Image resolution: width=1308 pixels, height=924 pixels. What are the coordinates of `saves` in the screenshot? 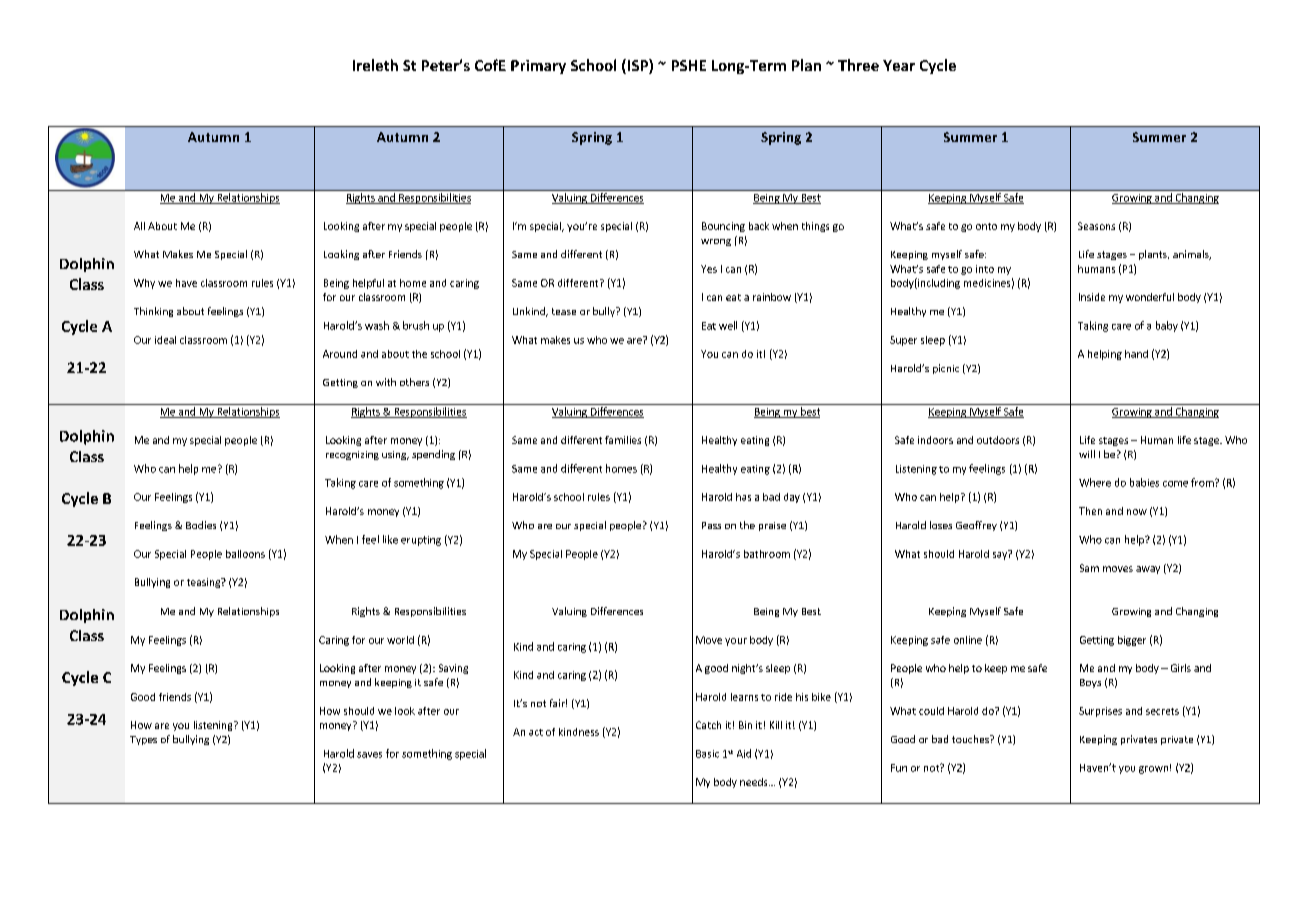 It's located at (369, 755).
